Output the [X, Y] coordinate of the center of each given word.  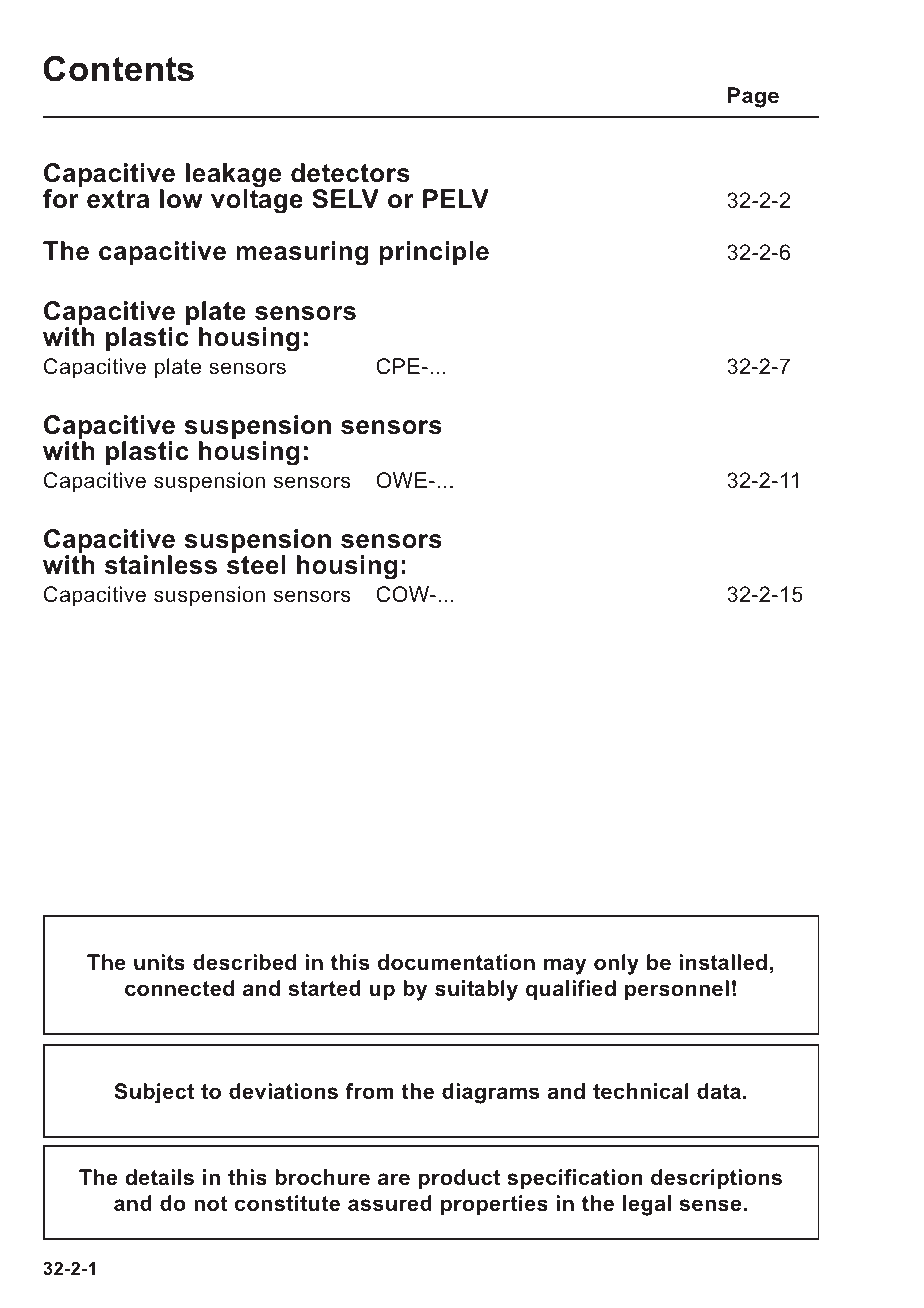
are [394, 1179]
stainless [161, 565]
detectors [350, 173]
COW [403, 594]
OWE [401, 480]
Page [753, 97]
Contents [118, 68]
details [159, 1177]
